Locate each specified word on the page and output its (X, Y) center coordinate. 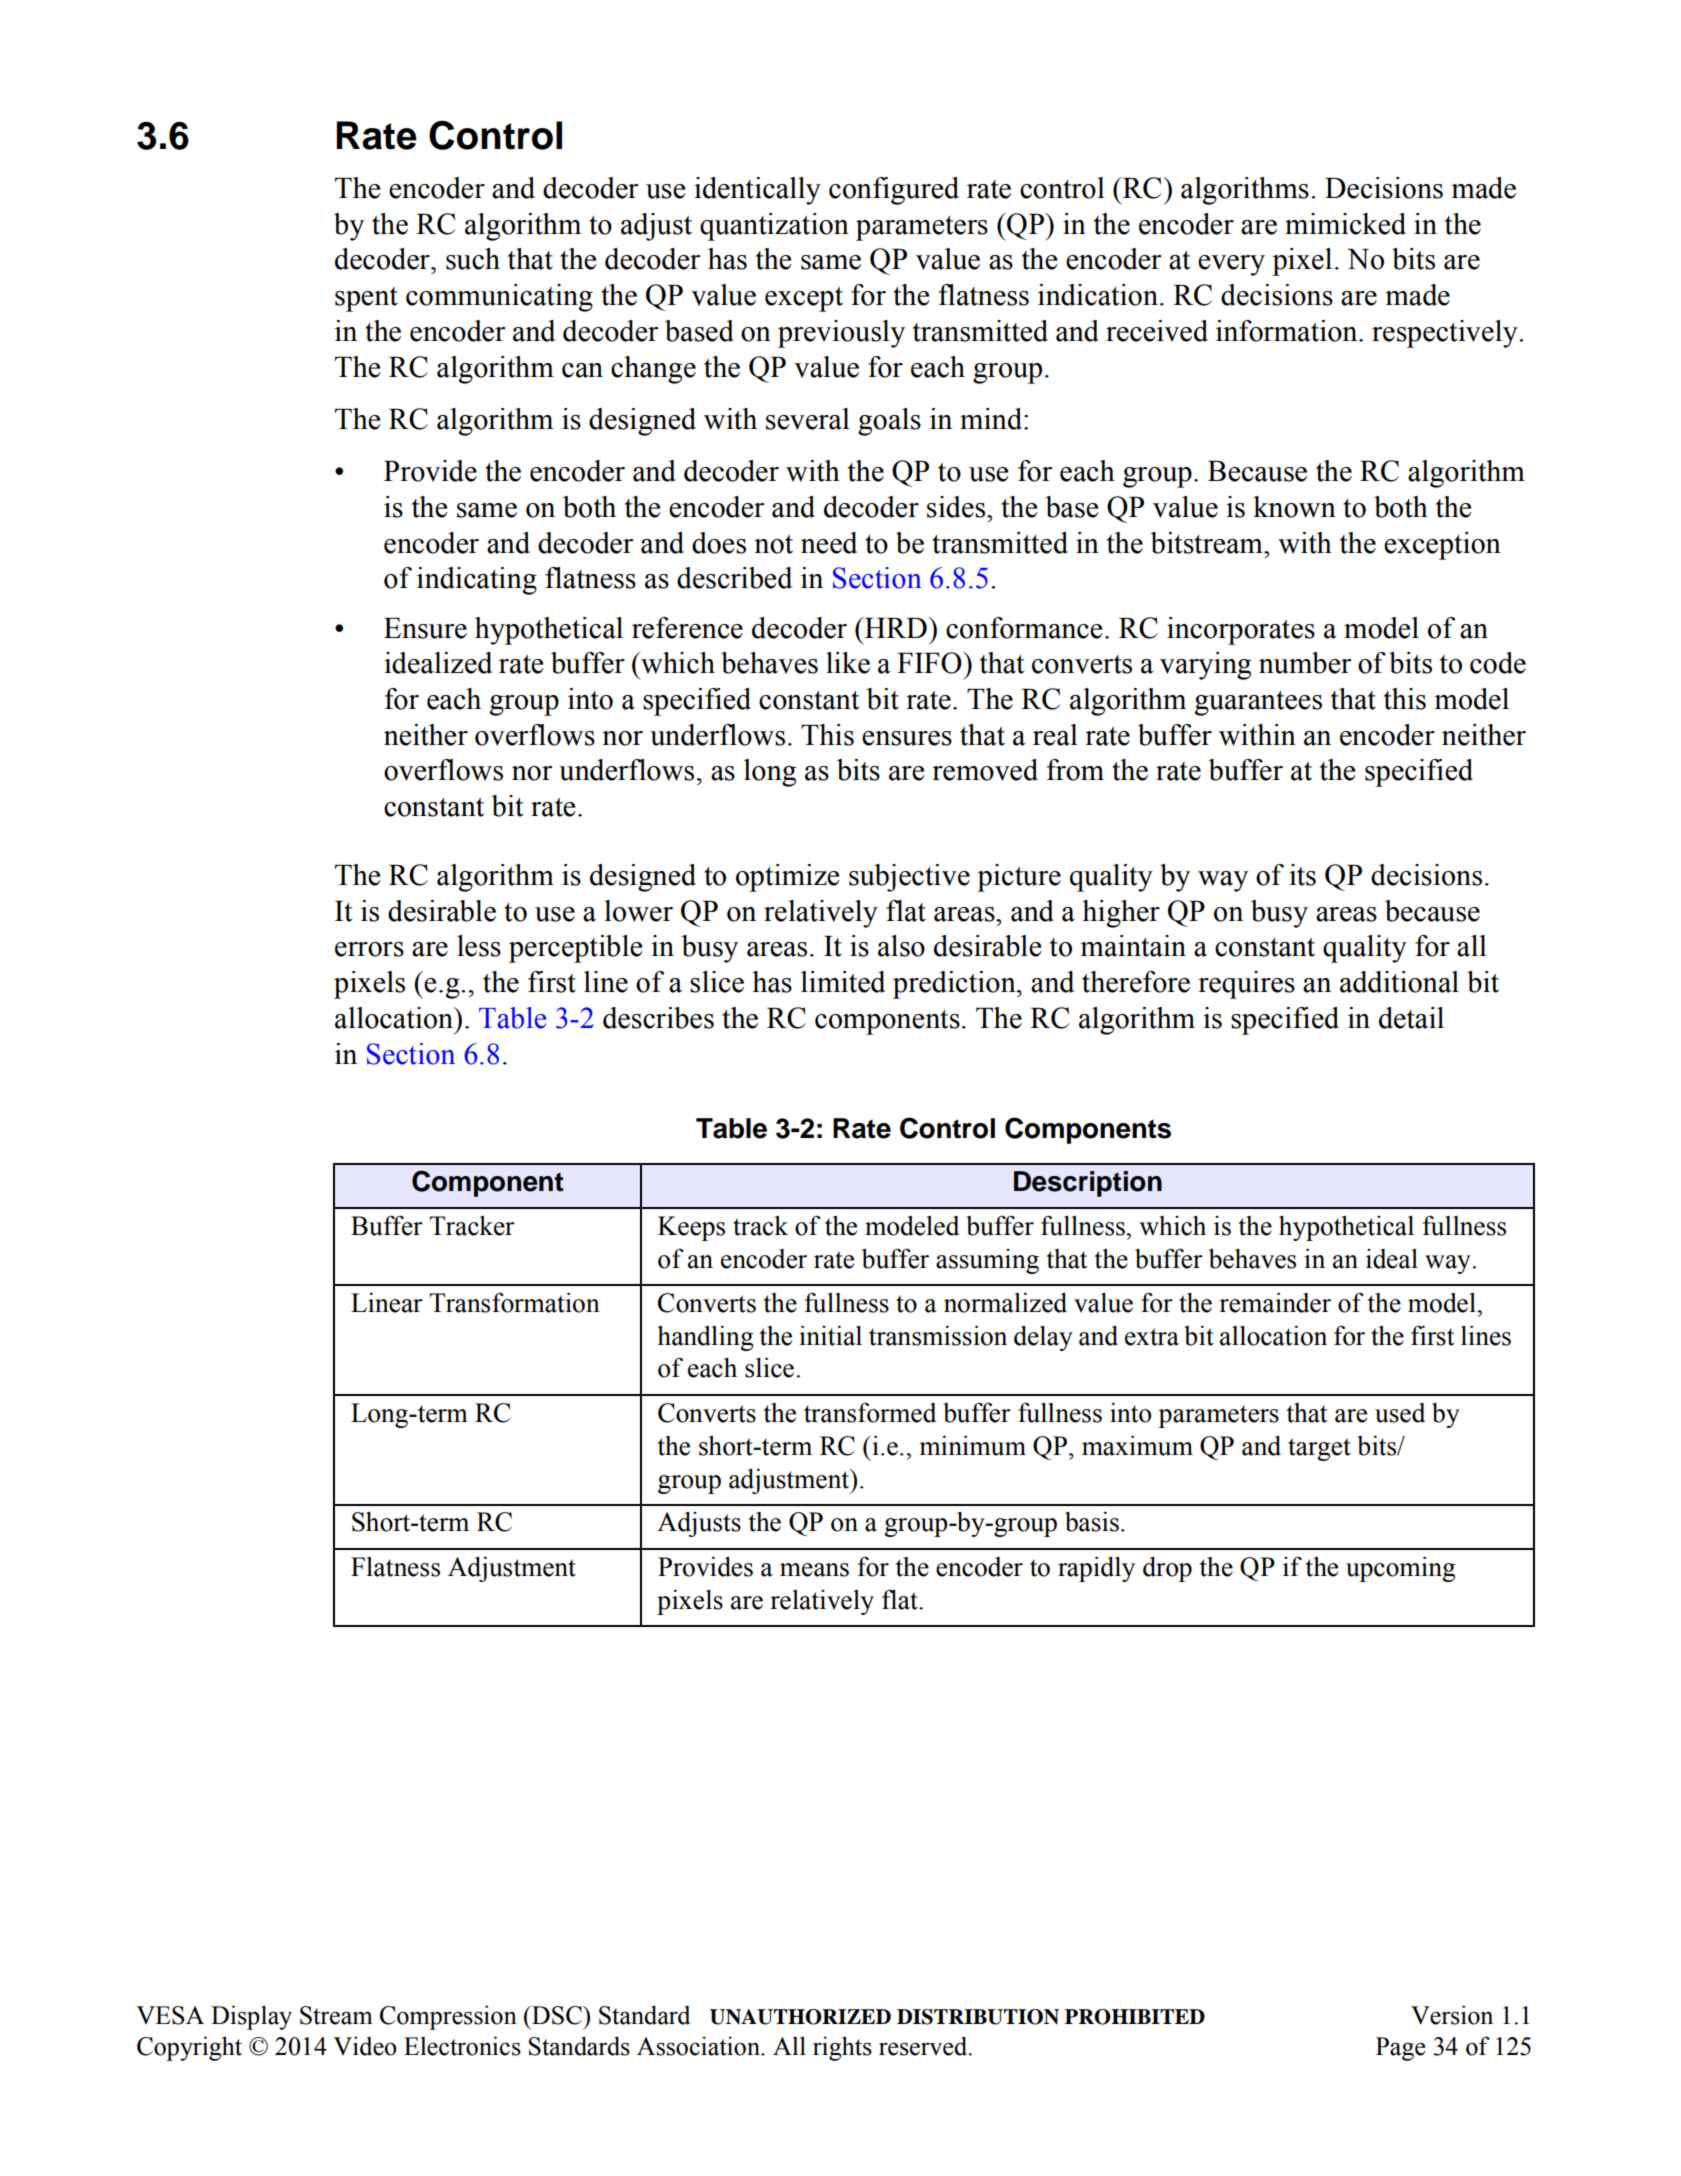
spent (366, 299)
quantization (774, 227)
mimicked (1345, 224)
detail (1411, 1018)
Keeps (691, 1228)
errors (369, 949)
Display (251, 2017)
